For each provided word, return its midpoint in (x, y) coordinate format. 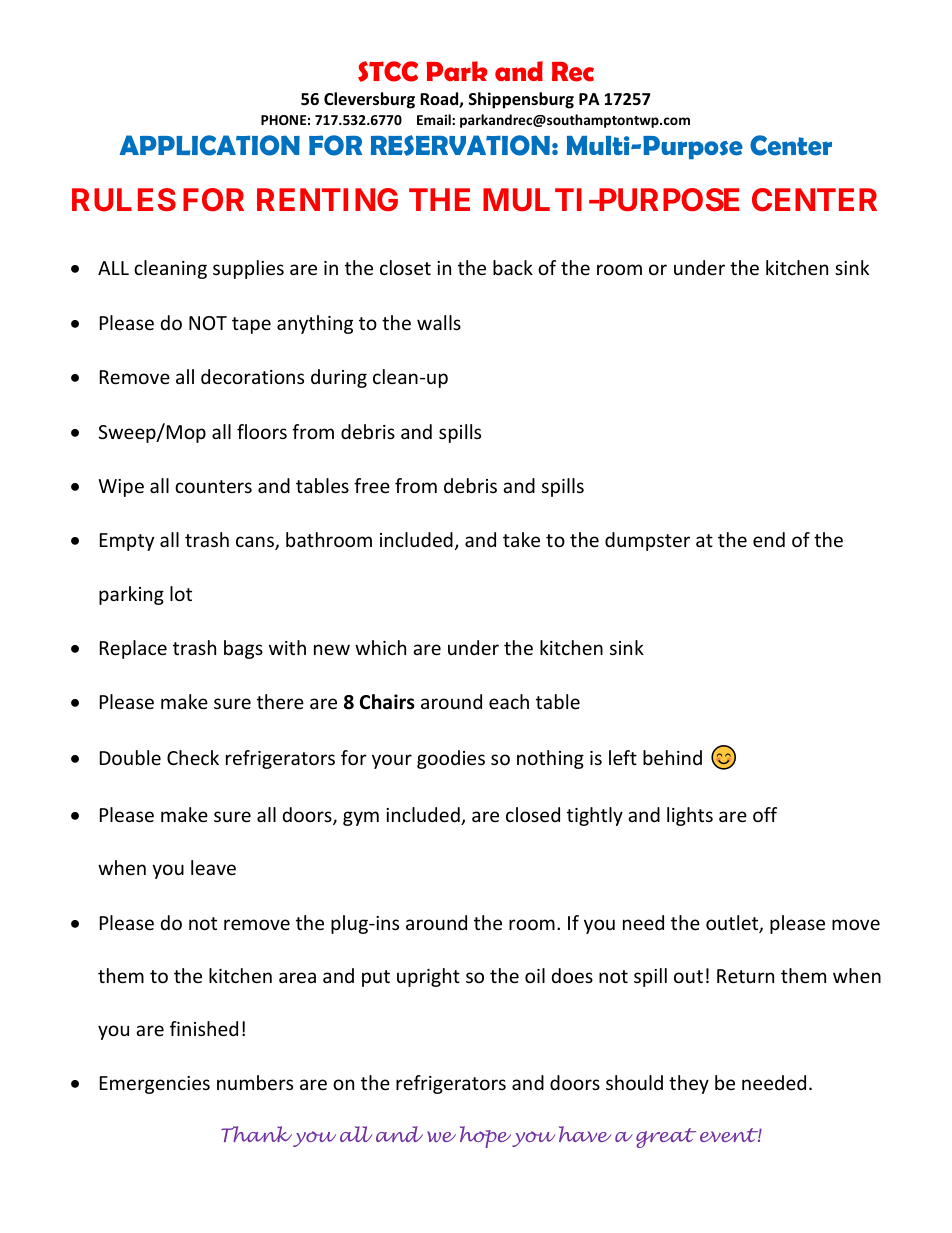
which (380, 647)
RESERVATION (460, 145)
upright (428, 977)
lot (181, 593)
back (513, 267)
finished (204, 1028)
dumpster (647, 541)
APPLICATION (210, 145)
